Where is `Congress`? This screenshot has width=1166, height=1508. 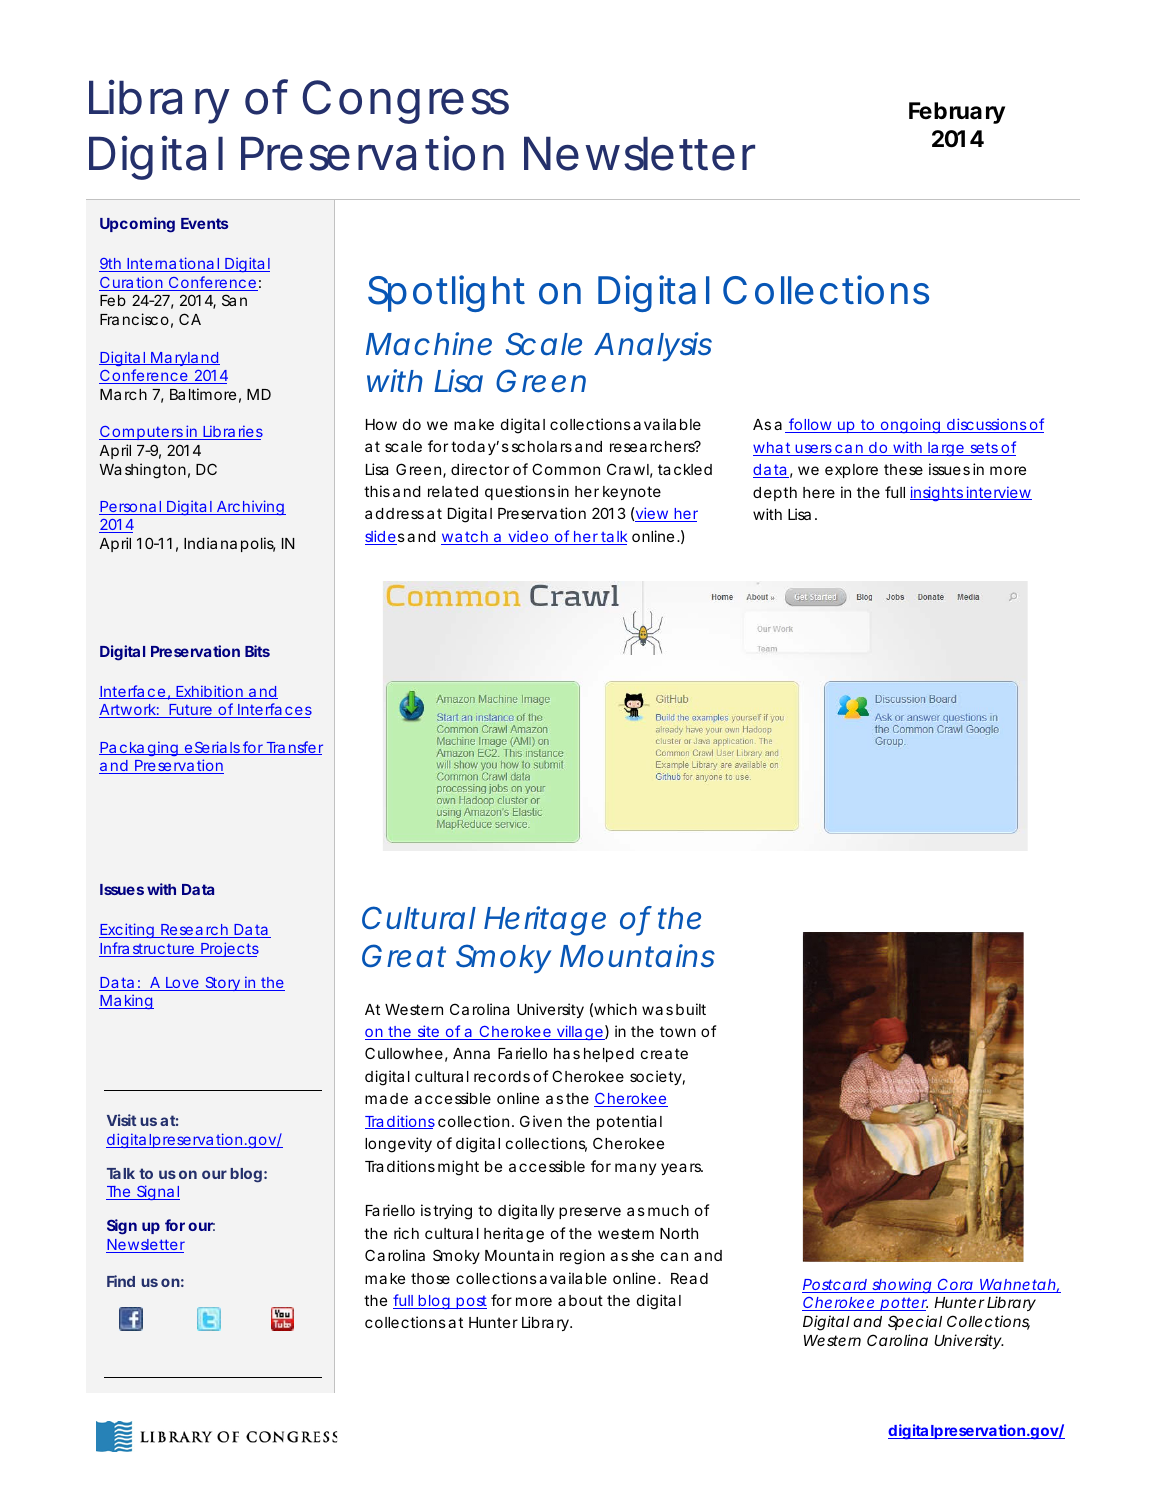 Congress is located at coordinates (405, 102).
